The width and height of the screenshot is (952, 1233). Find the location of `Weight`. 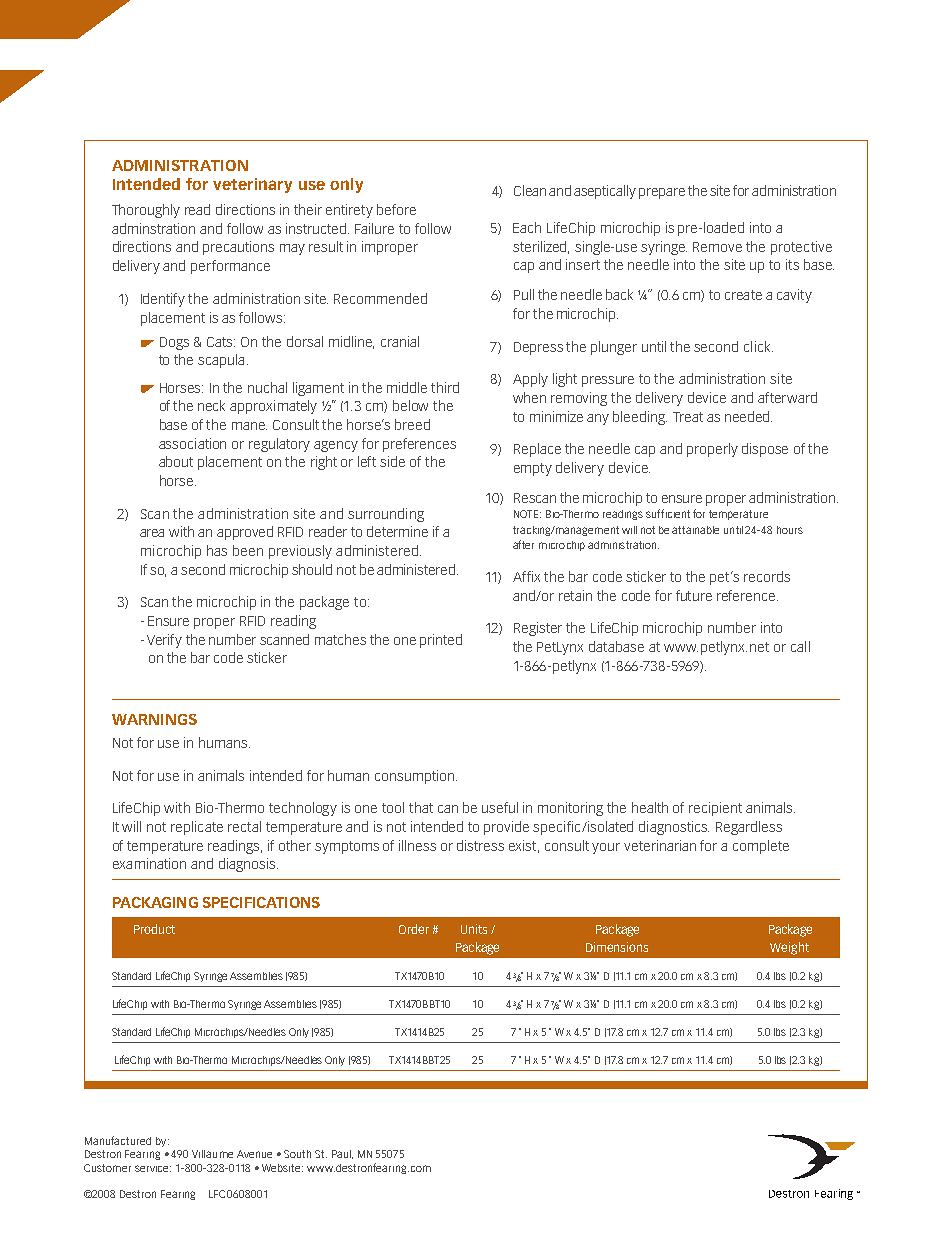

Weight is located at coordinates (789, 948).
